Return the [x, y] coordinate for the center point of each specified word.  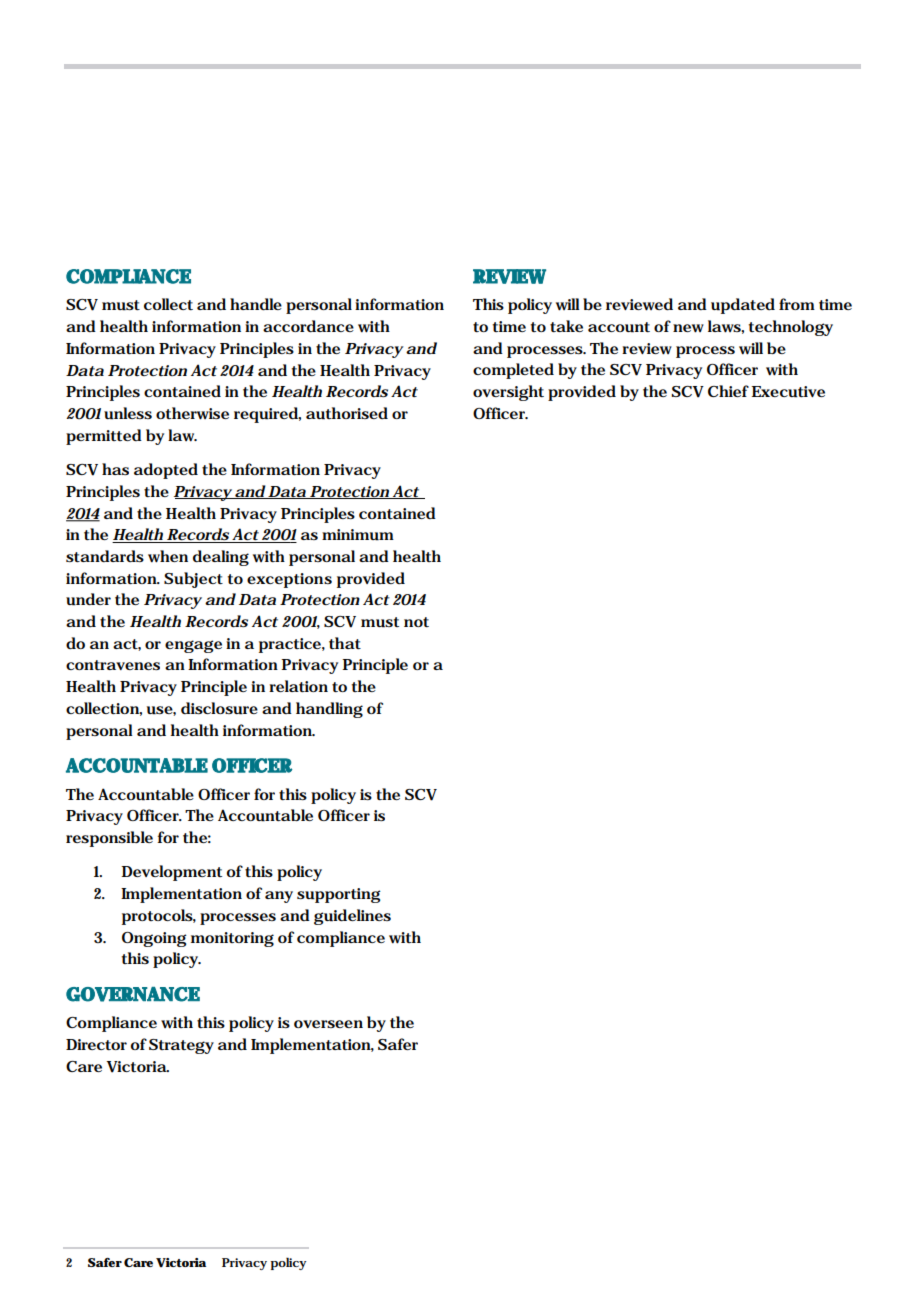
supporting [339, 895]
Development [171, 873]
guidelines [352, 917]
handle [256, 304]
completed [513, 371]
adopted [166, 471]
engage [193, 646]
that [345, 643]
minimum [358, 535]
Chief [728, 391]
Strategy [181, 1046]
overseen [328, 1024]
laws [725, 326]
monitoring [232, 939]
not [416, 622]
